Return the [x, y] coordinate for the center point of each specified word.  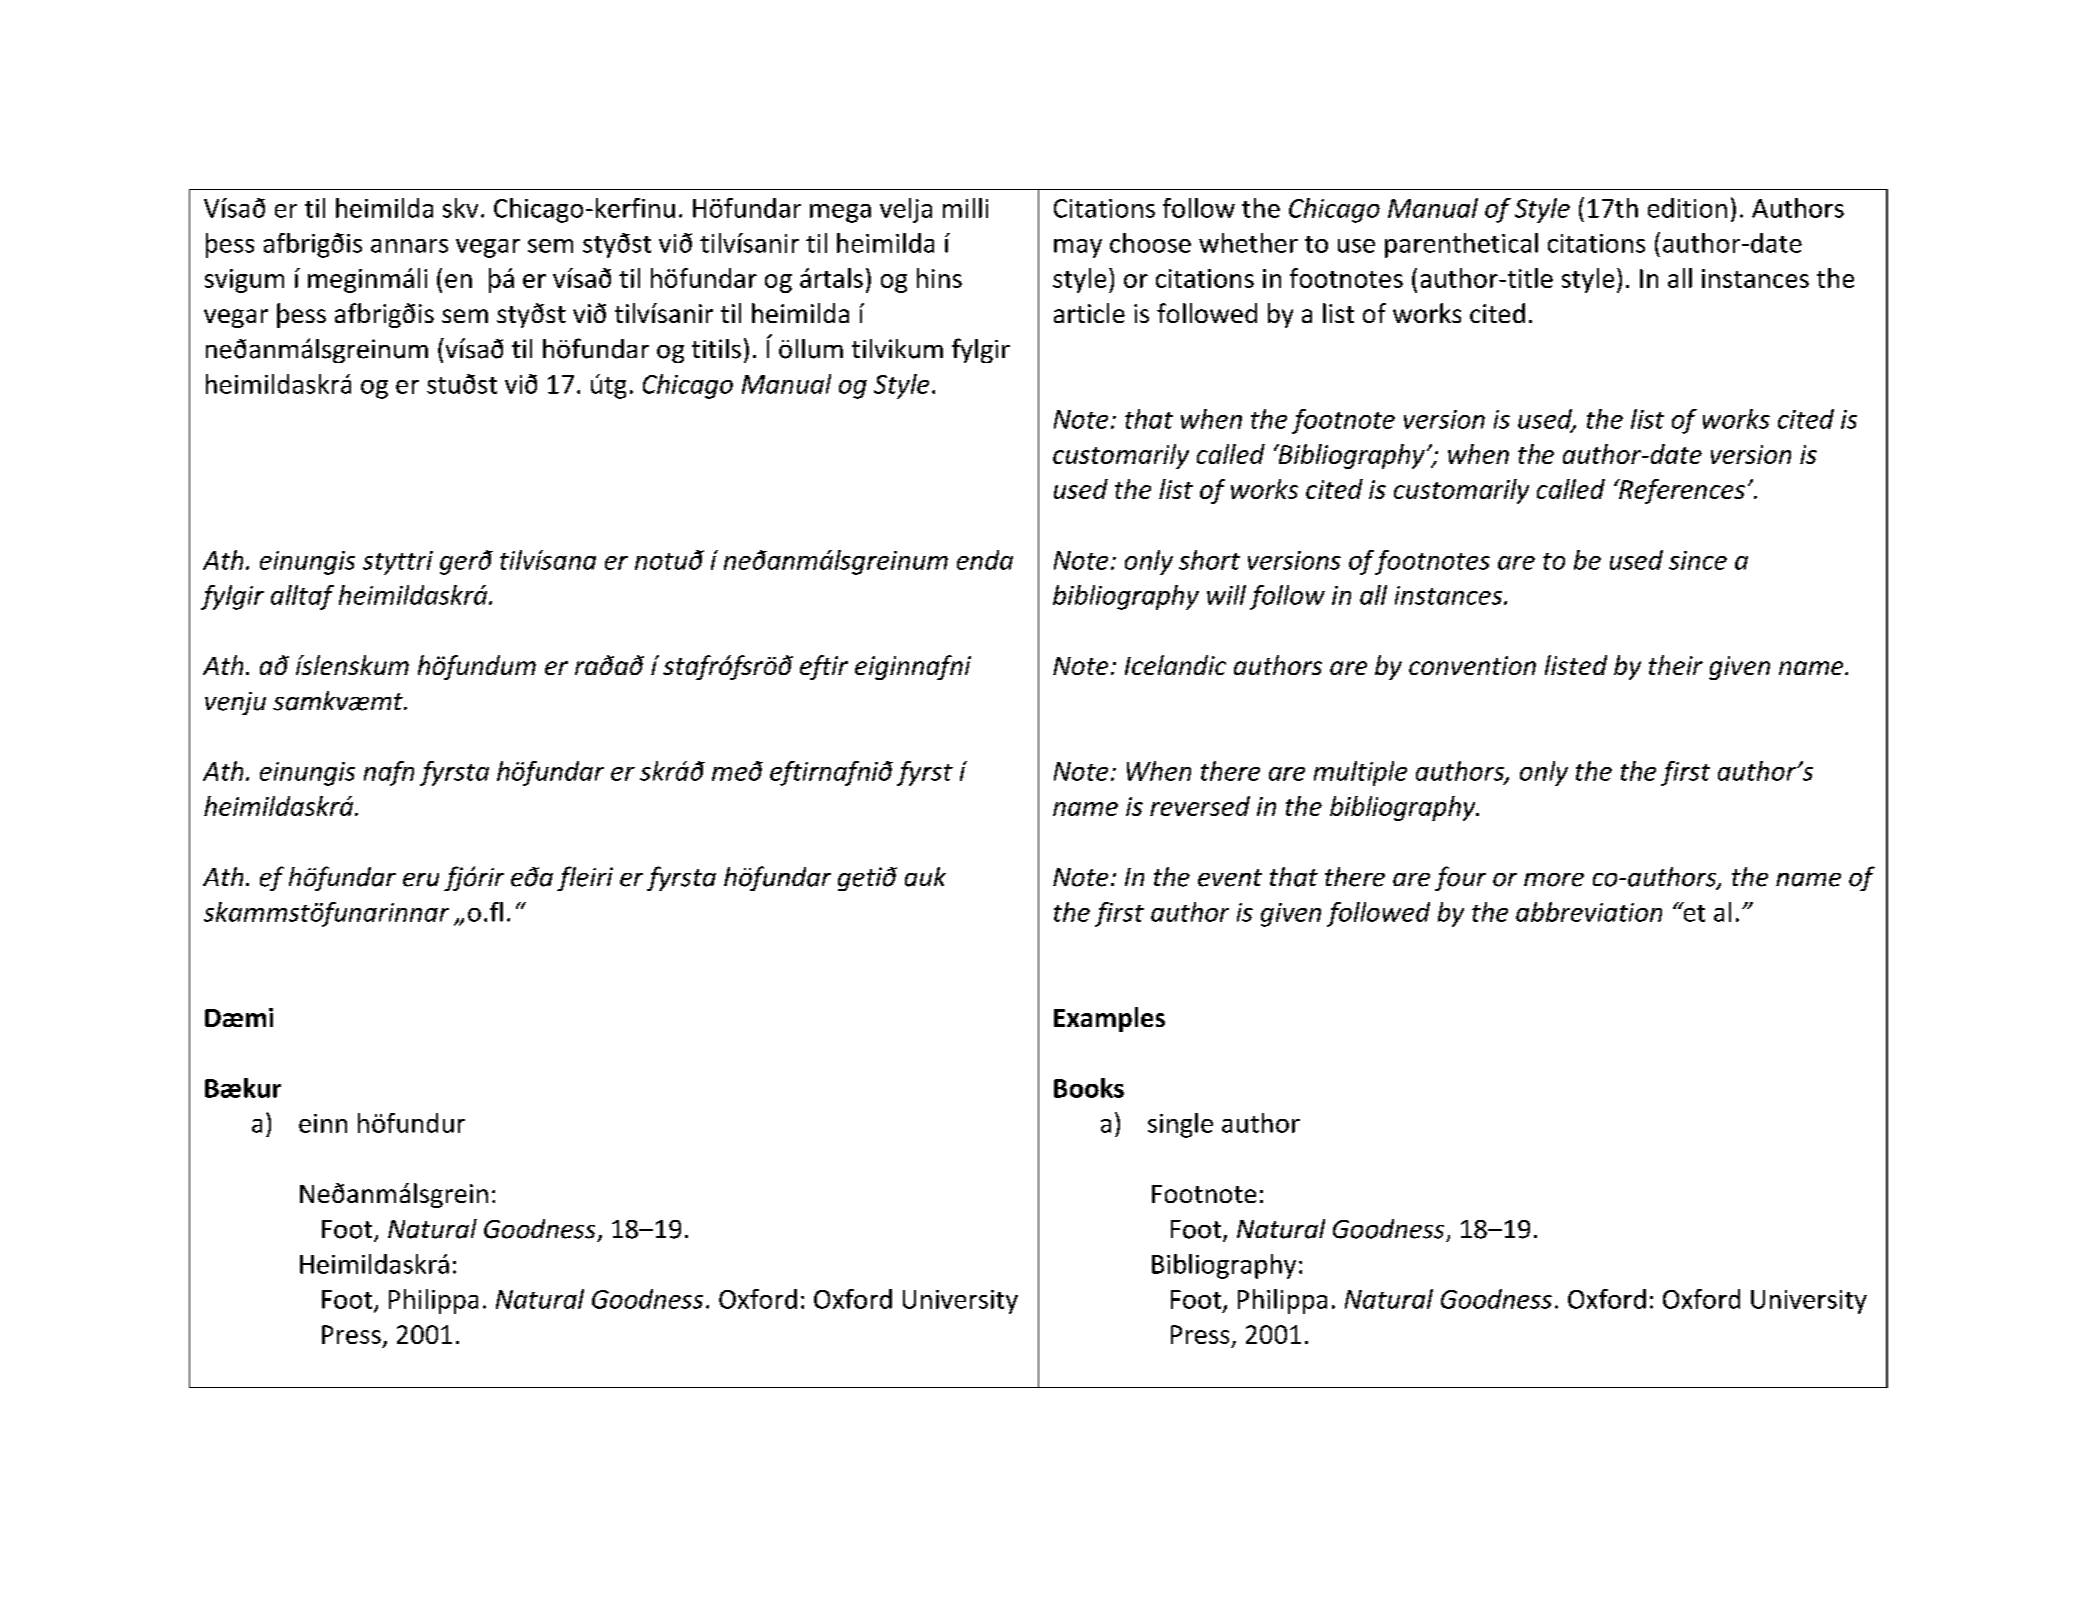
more [1554, 880]
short [1209, 560]
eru [421, 880]
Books [1089, 1088]
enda [985, 560]
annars [409, 246]
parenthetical [1461, 245]
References [1681, 491]
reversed [1200, 806]
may [1078, 248]
